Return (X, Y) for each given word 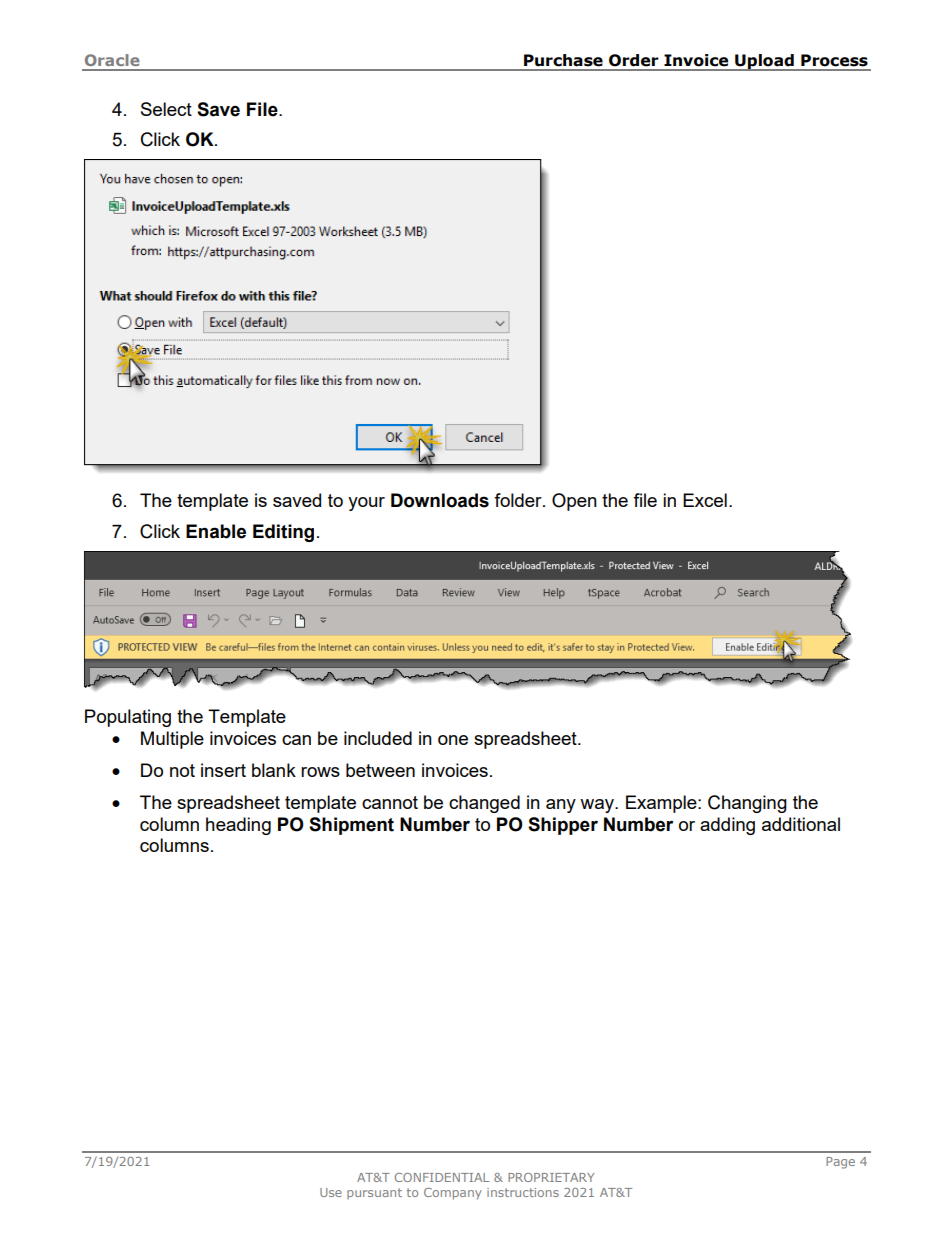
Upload (764, 62)
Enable (216, 531)
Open (574, 502)
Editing (283, 533)
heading (238, 826)
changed (484, 804)
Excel (705, 500)
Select (166, 109)
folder (519, 500)
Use (331, 1192)
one (453, 740)
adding (727, 826)
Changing (747, 804)
